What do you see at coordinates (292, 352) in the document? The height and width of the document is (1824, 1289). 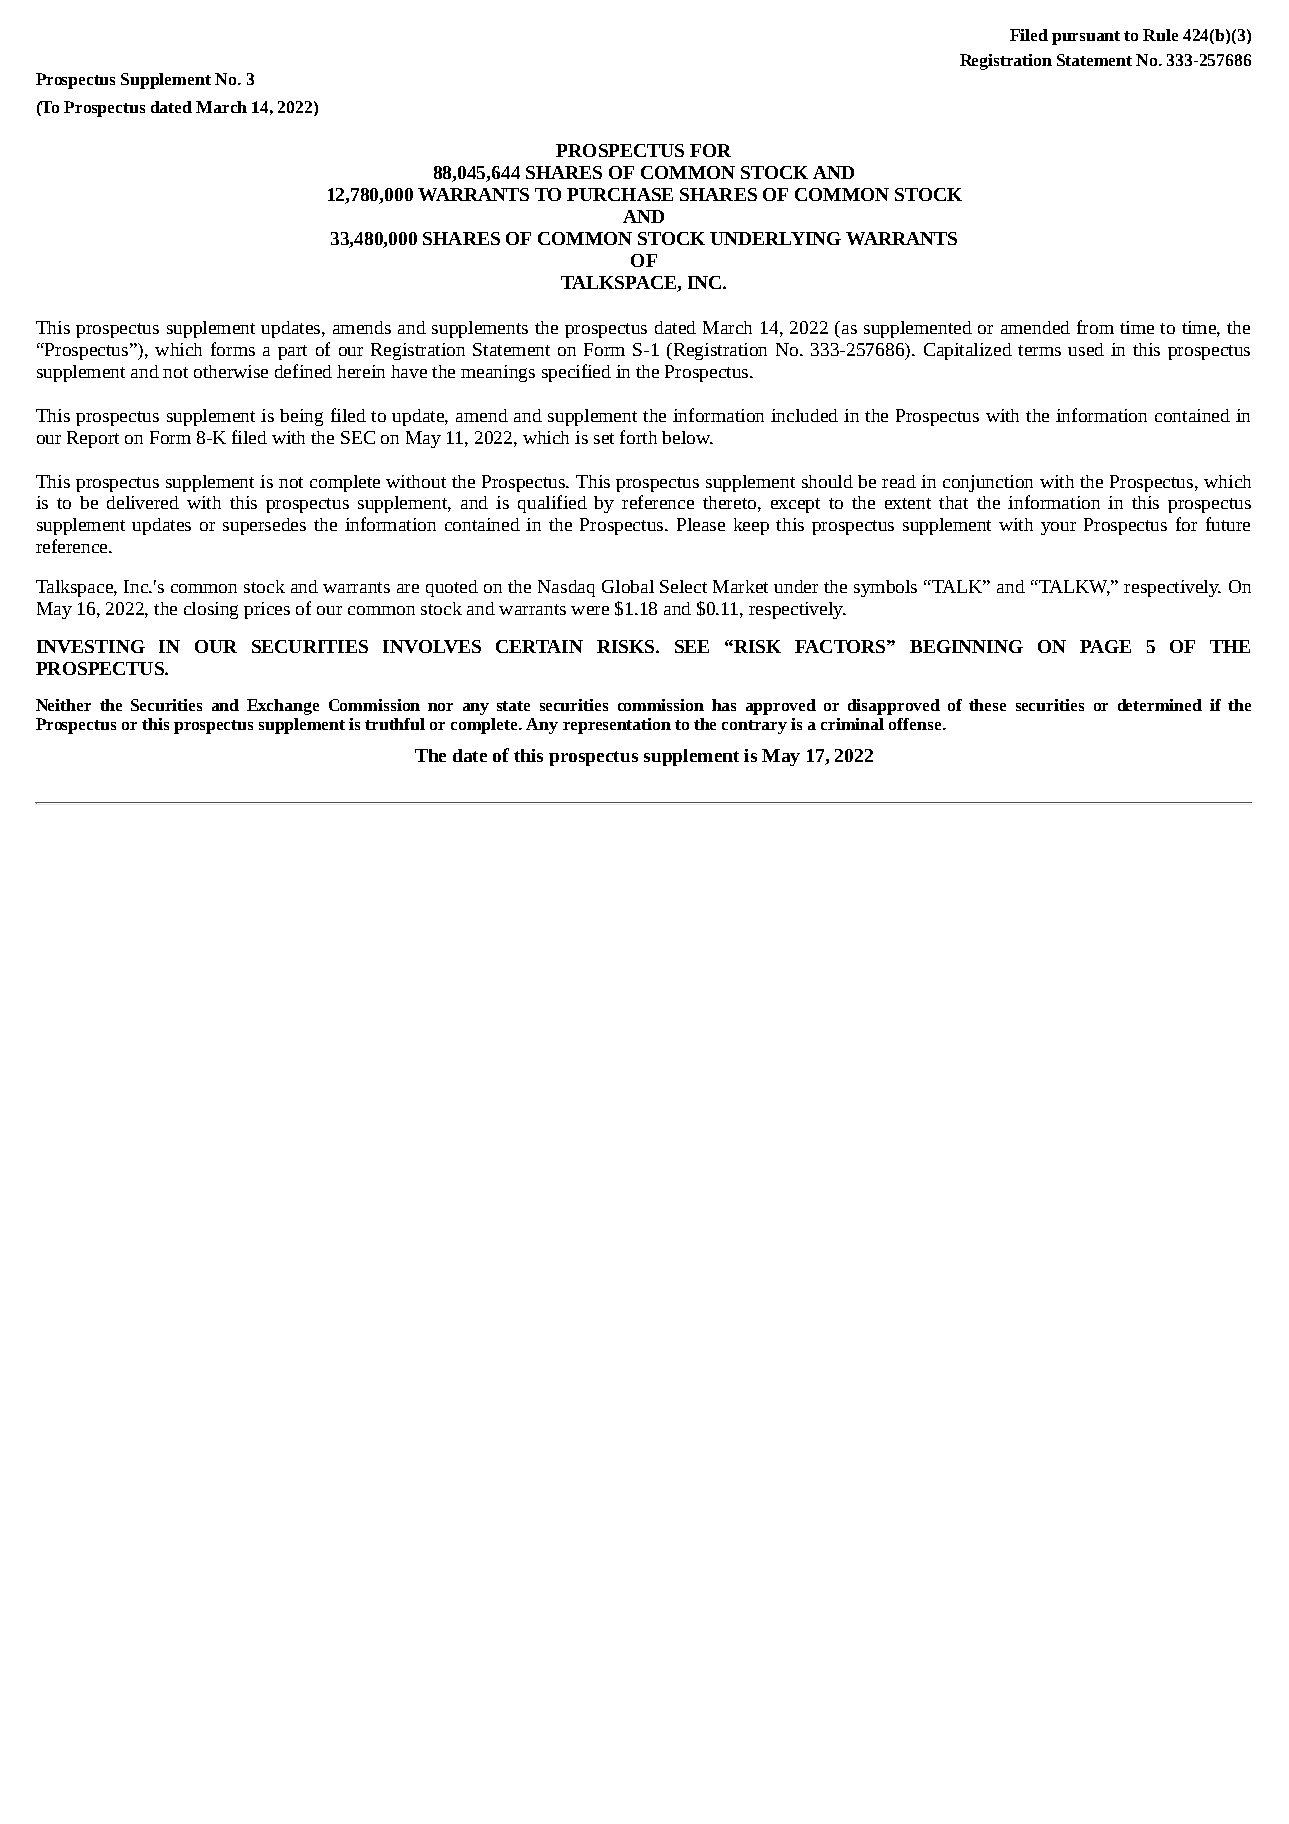 I see `part` at bounding box center [292, 352].
